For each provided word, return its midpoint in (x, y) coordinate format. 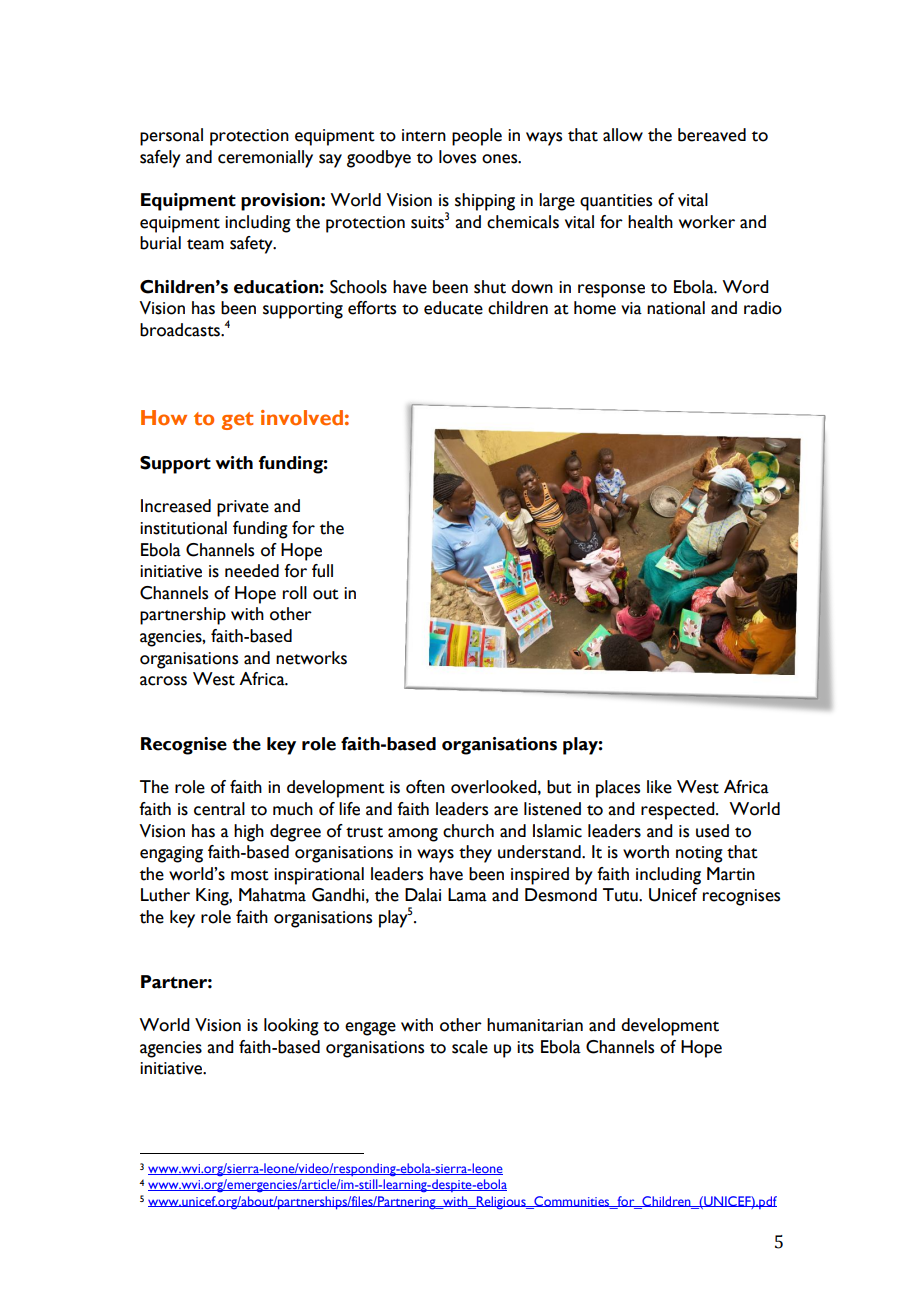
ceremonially (265, 159)
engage (370, 1029)
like (659, 787)
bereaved (712, 135)
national (676, 308)
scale (470, 1047)
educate (453, 308)
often (425, 787)
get (237, 421)
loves (457, 157)
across (163, 681)
